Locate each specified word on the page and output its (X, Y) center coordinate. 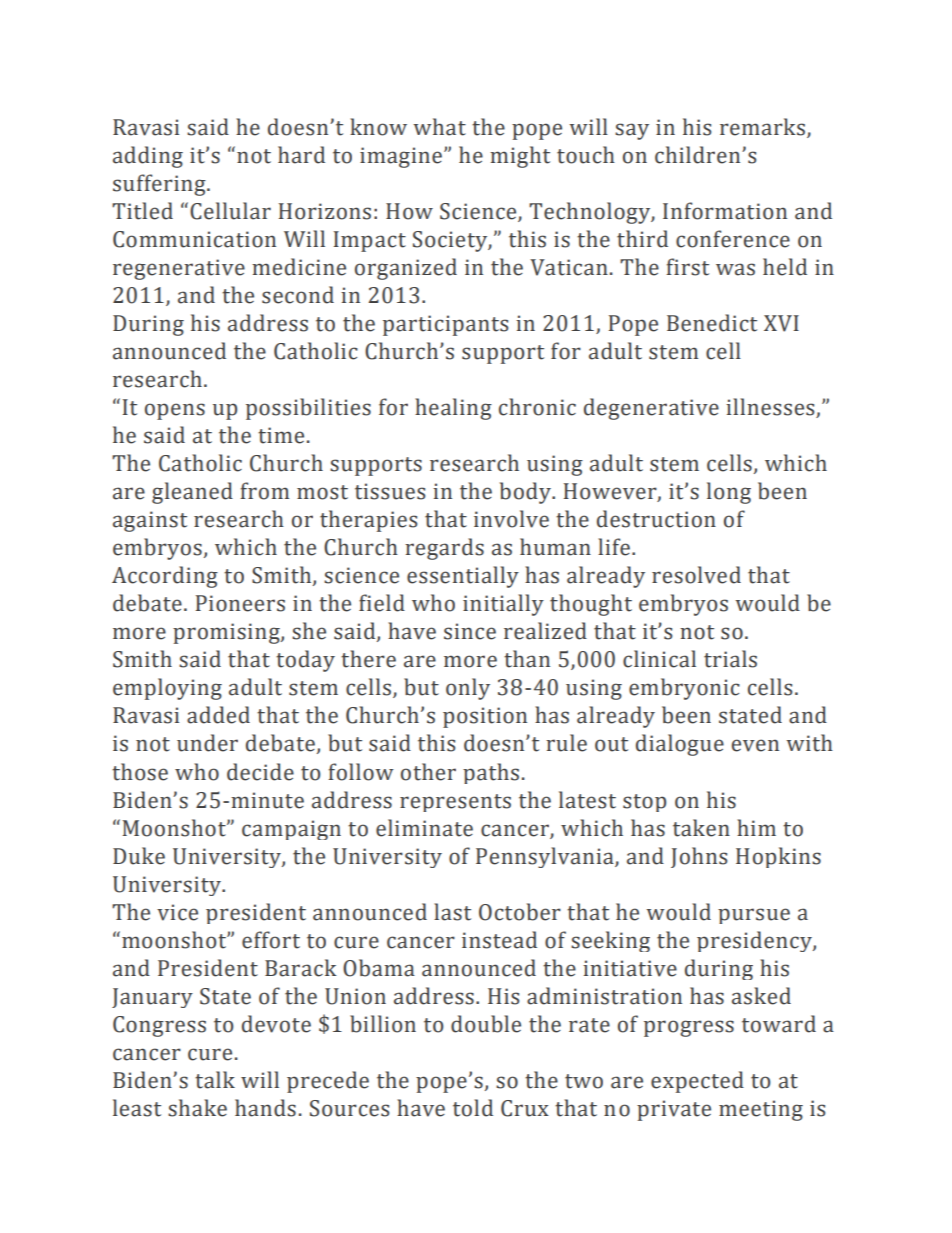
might (520, 157)
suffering (160, 185)
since (470, 631)
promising (227, 633)
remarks (764, 128)
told (473, 1108)
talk (215, 1080)
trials (730, 659)
